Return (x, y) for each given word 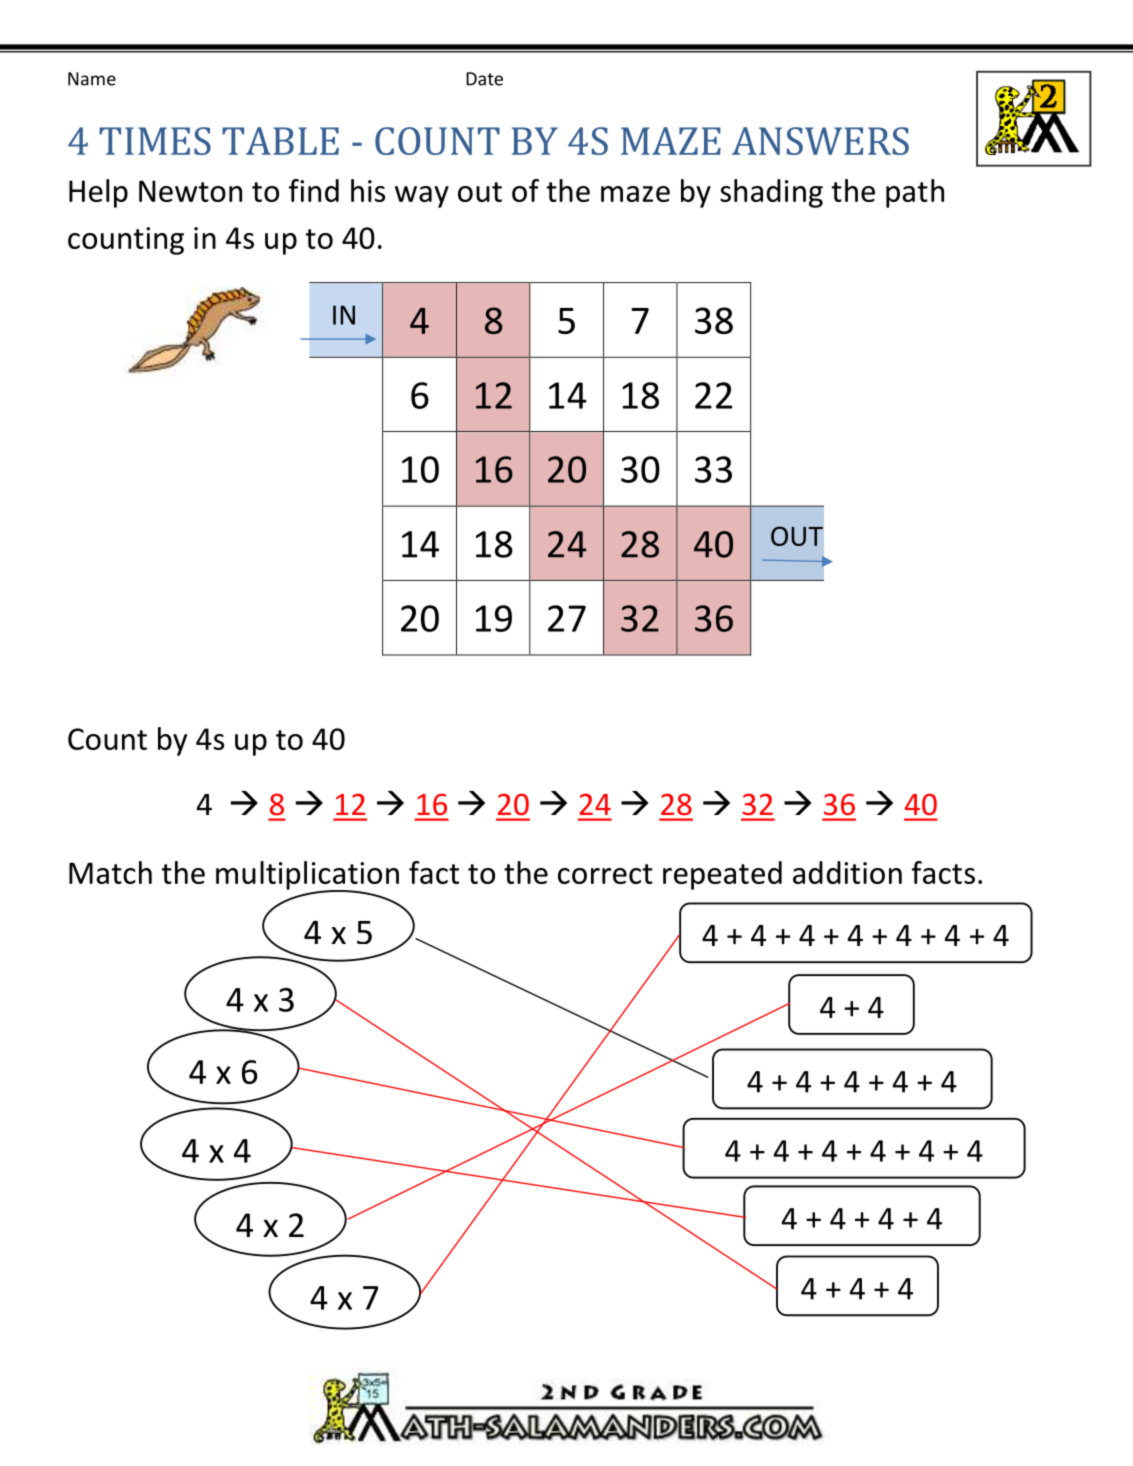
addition (847, 872)
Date (484, 79)
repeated (722, 875)
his (368, 190)
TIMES (155, 141)
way (422, 197)
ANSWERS (820, 141)
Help (98, 193)
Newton (190, 191)
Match (110, 872)
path (915, 193)
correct (605, 874)
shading (771, 193)
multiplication (307, 876)
